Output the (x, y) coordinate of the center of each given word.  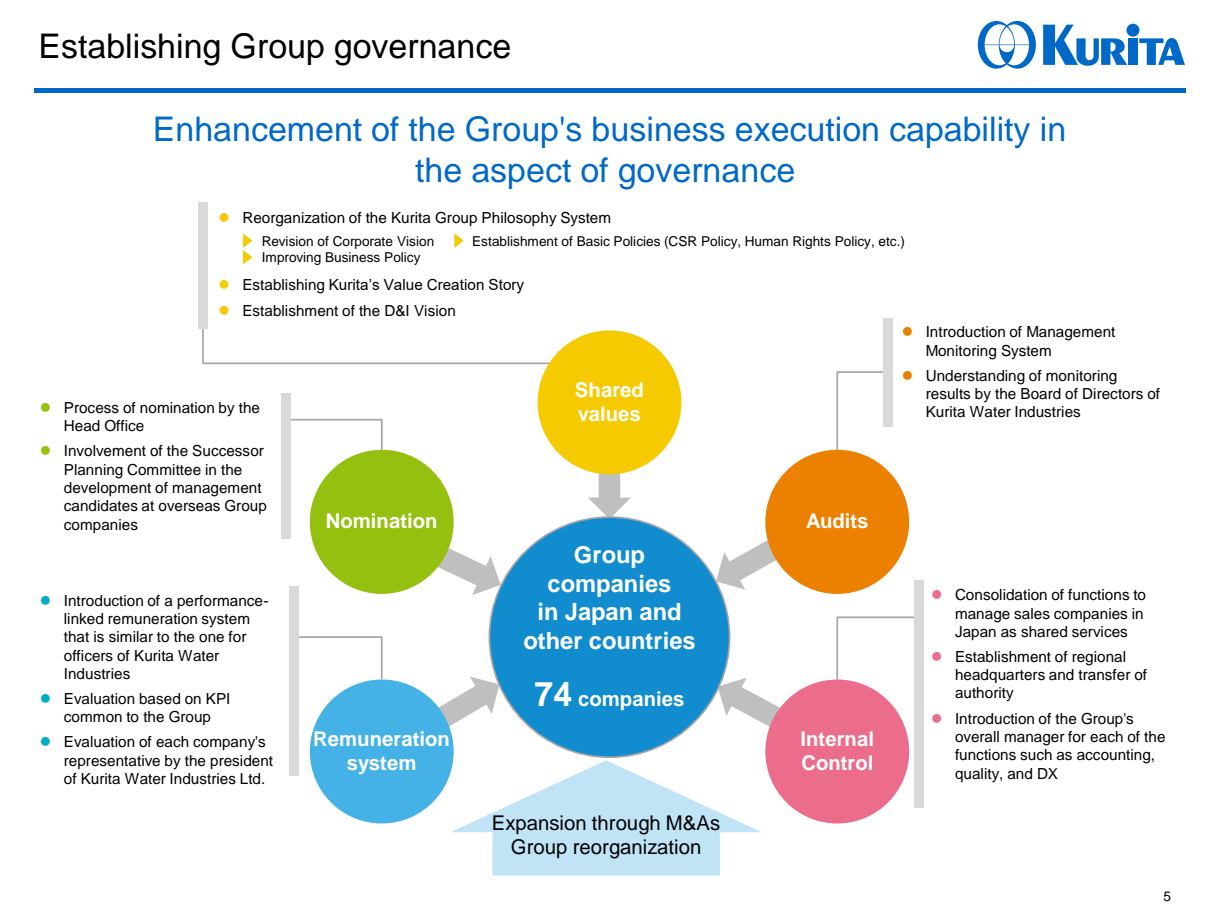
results (948, 394)
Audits (837, 520)
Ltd (251, 779)
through (626, 825)
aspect (521, 174)
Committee (164, 469)
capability (960, 132)
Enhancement (258, 129)
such (1036, 755)
